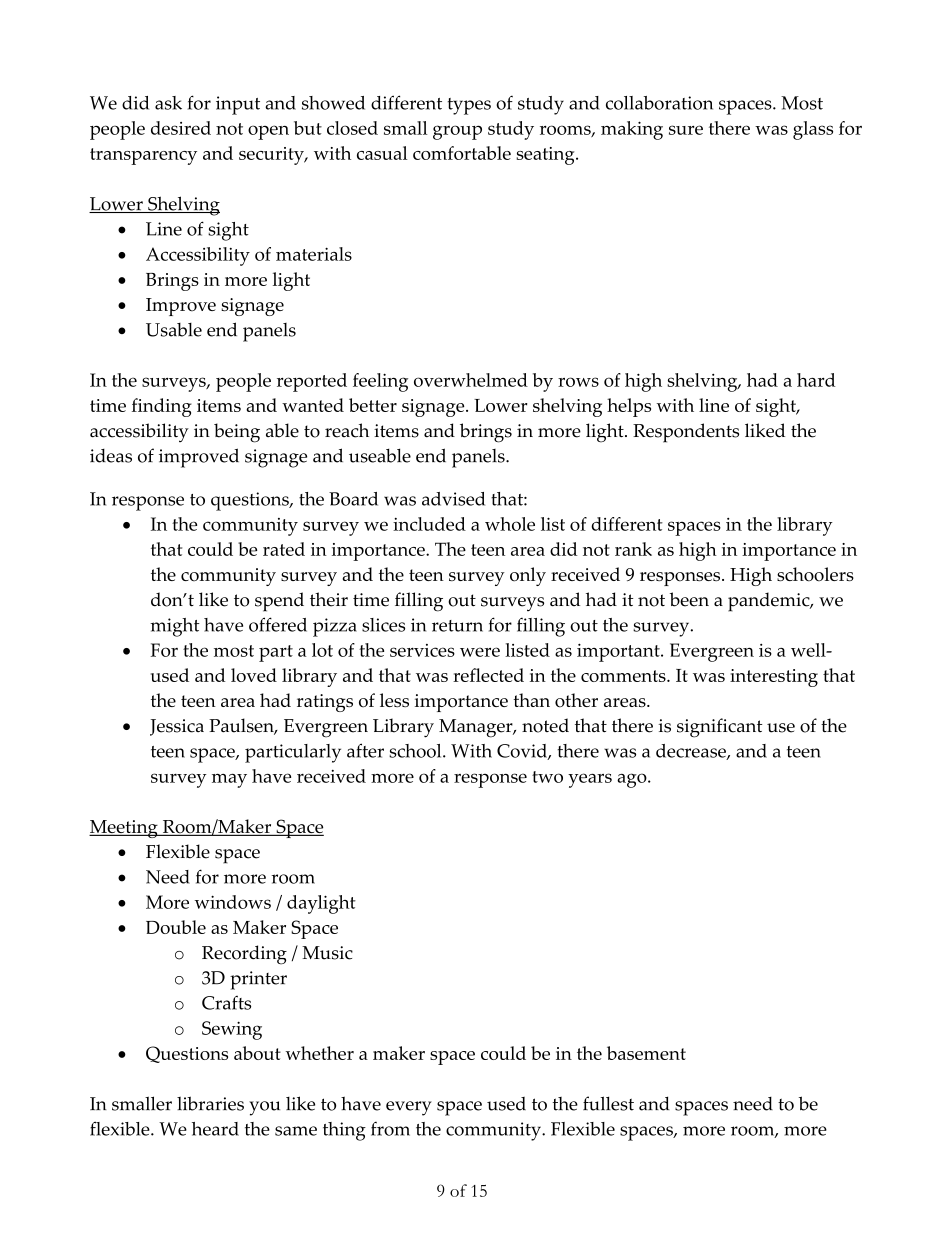  I want to click on desired, so click(181, 128).
